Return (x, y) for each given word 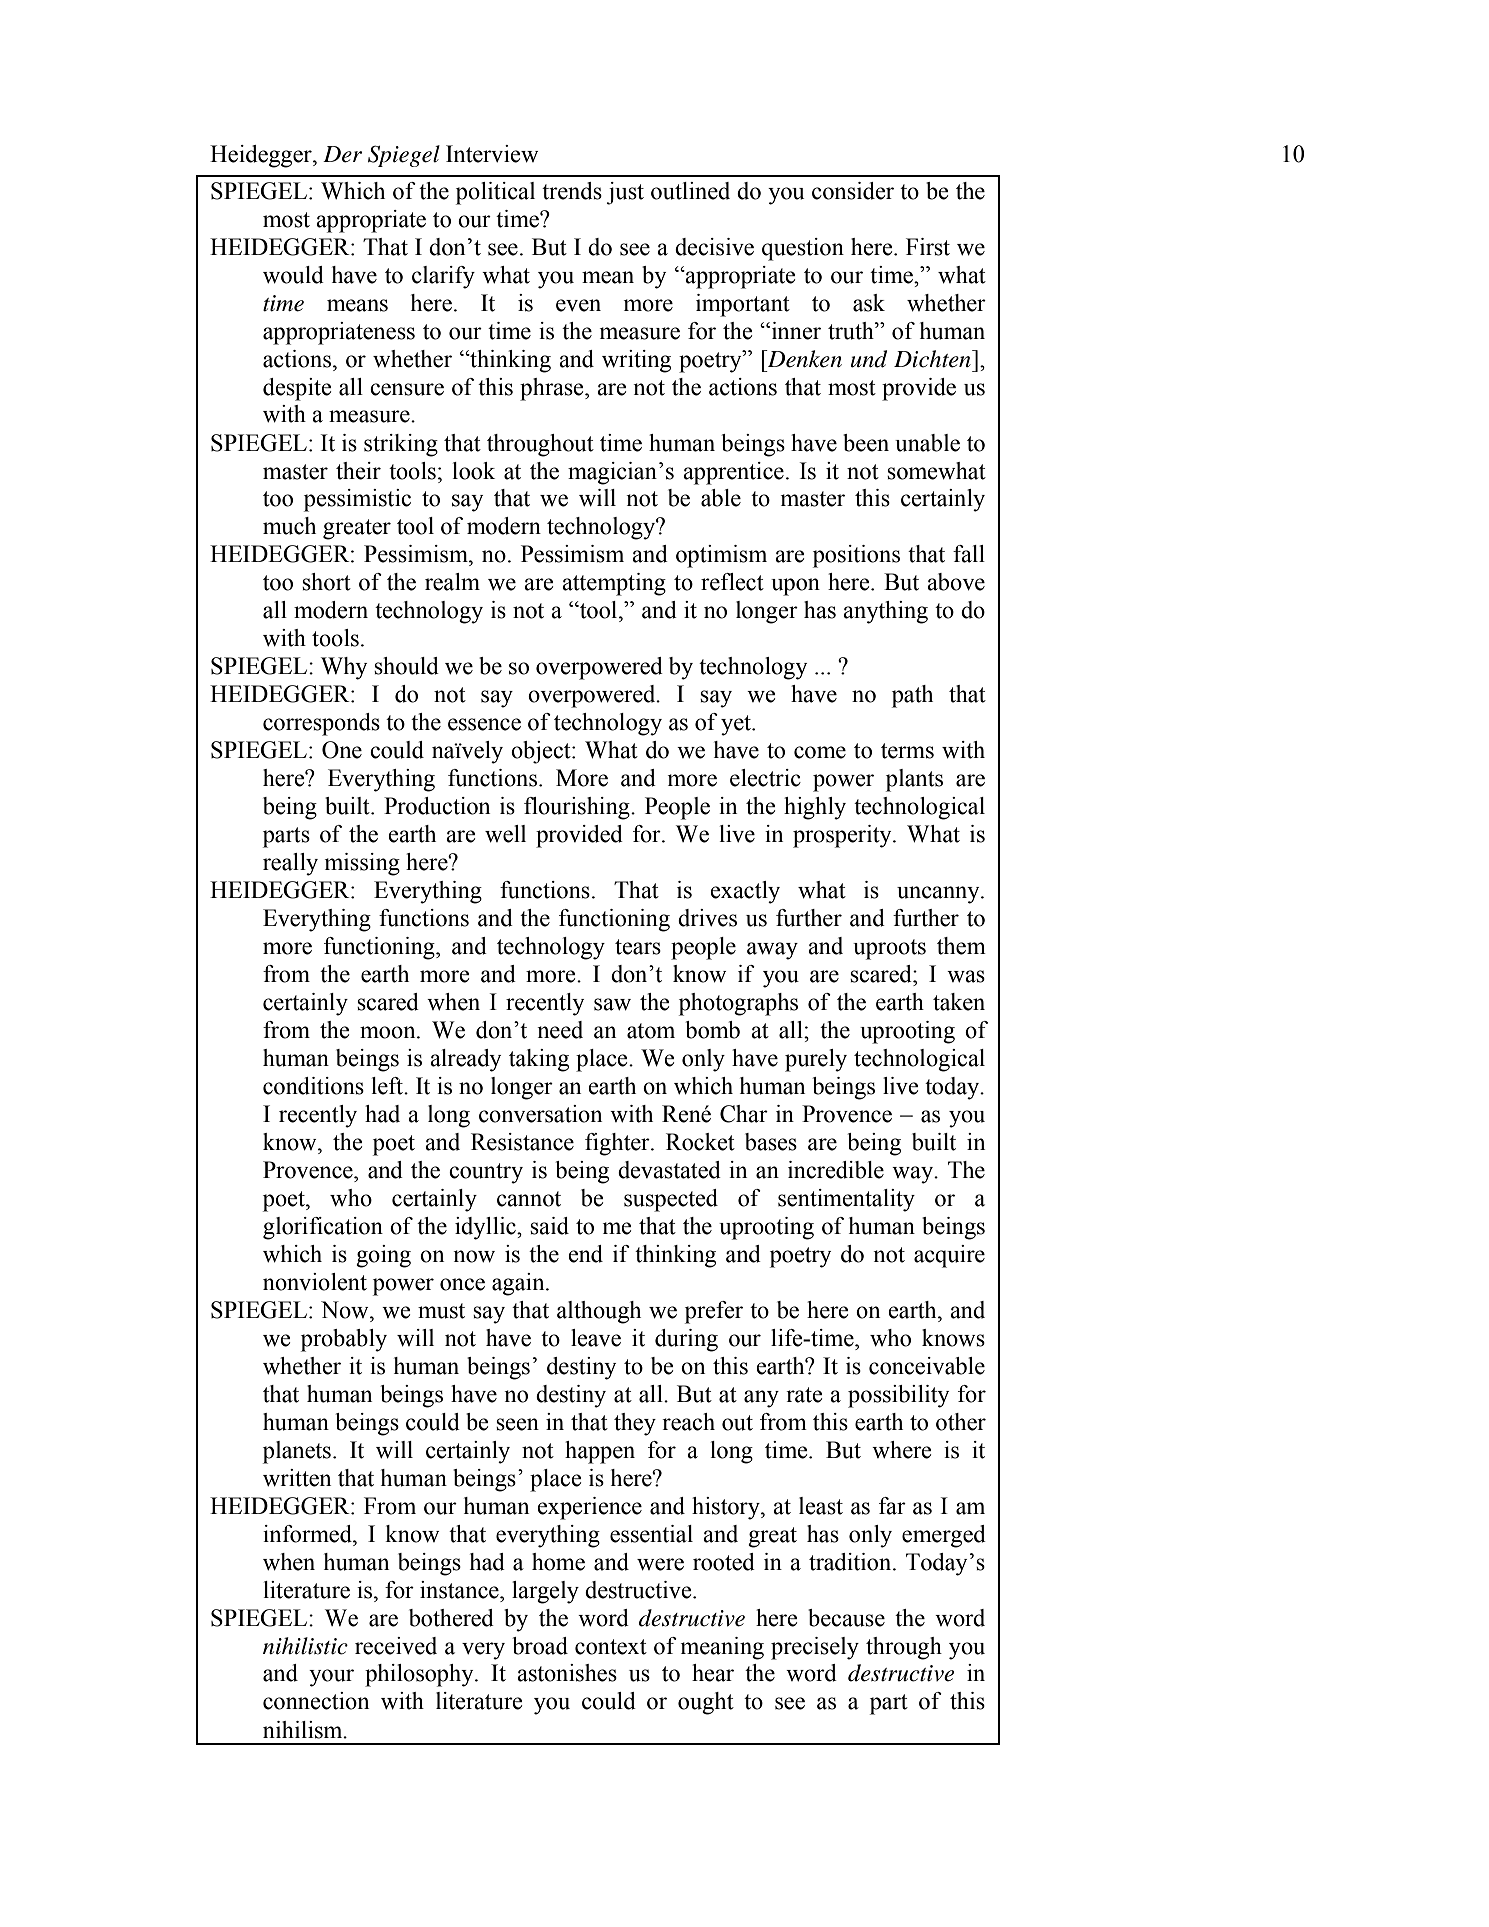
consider (853, 191)
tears (638, 947)
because (846, 1618)
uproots (889, 949)
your (331, 1678)
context (611, 1647)
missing (362, 864)
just (625, 193)
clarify (443, 277)
